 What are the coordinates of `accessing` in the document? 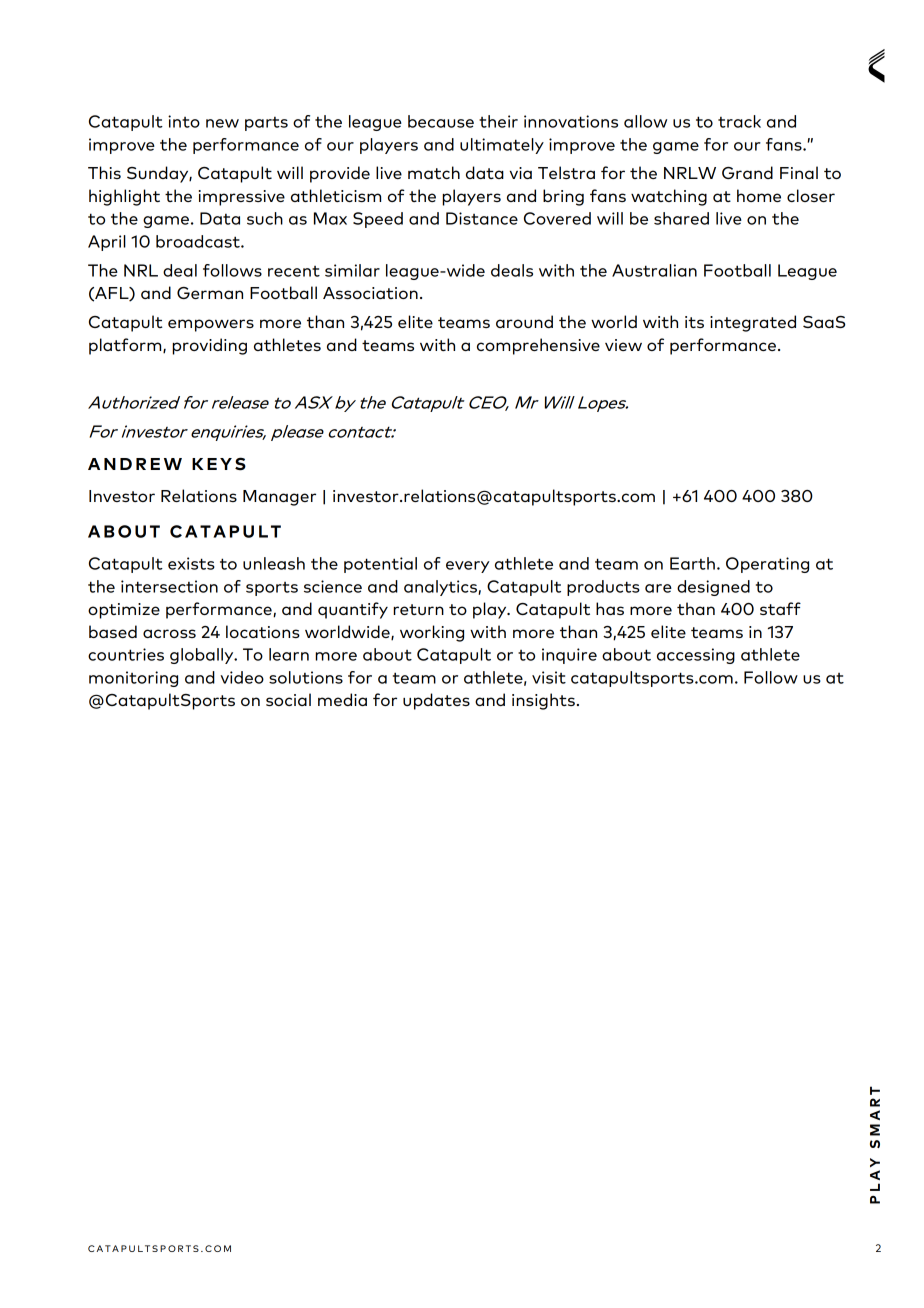 It's located at (696, 656).
